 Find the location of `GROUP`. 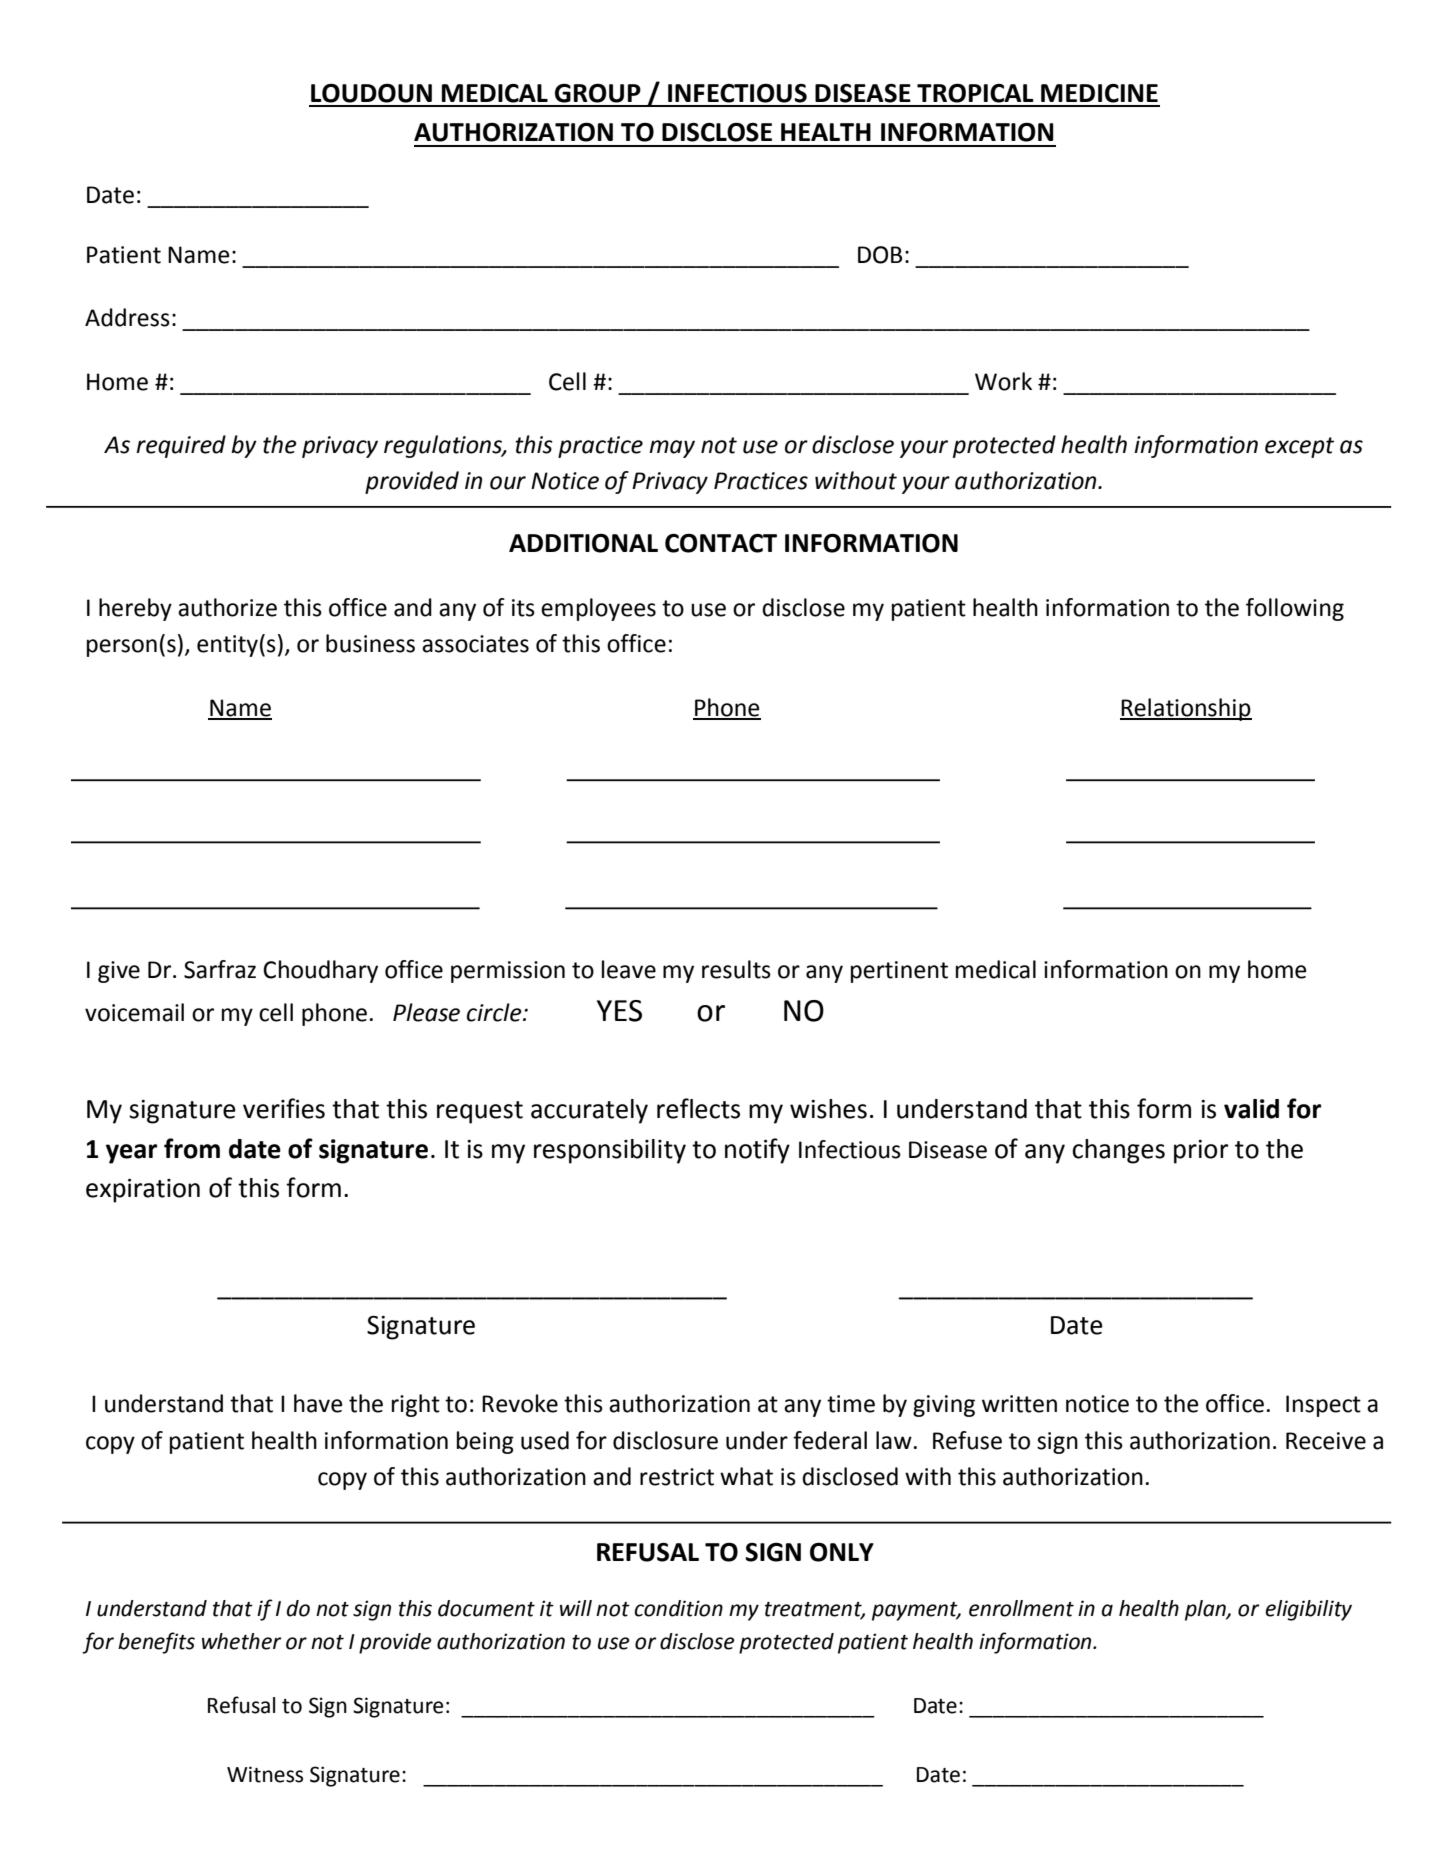

GROUP is located at coordinates (598, 93).
